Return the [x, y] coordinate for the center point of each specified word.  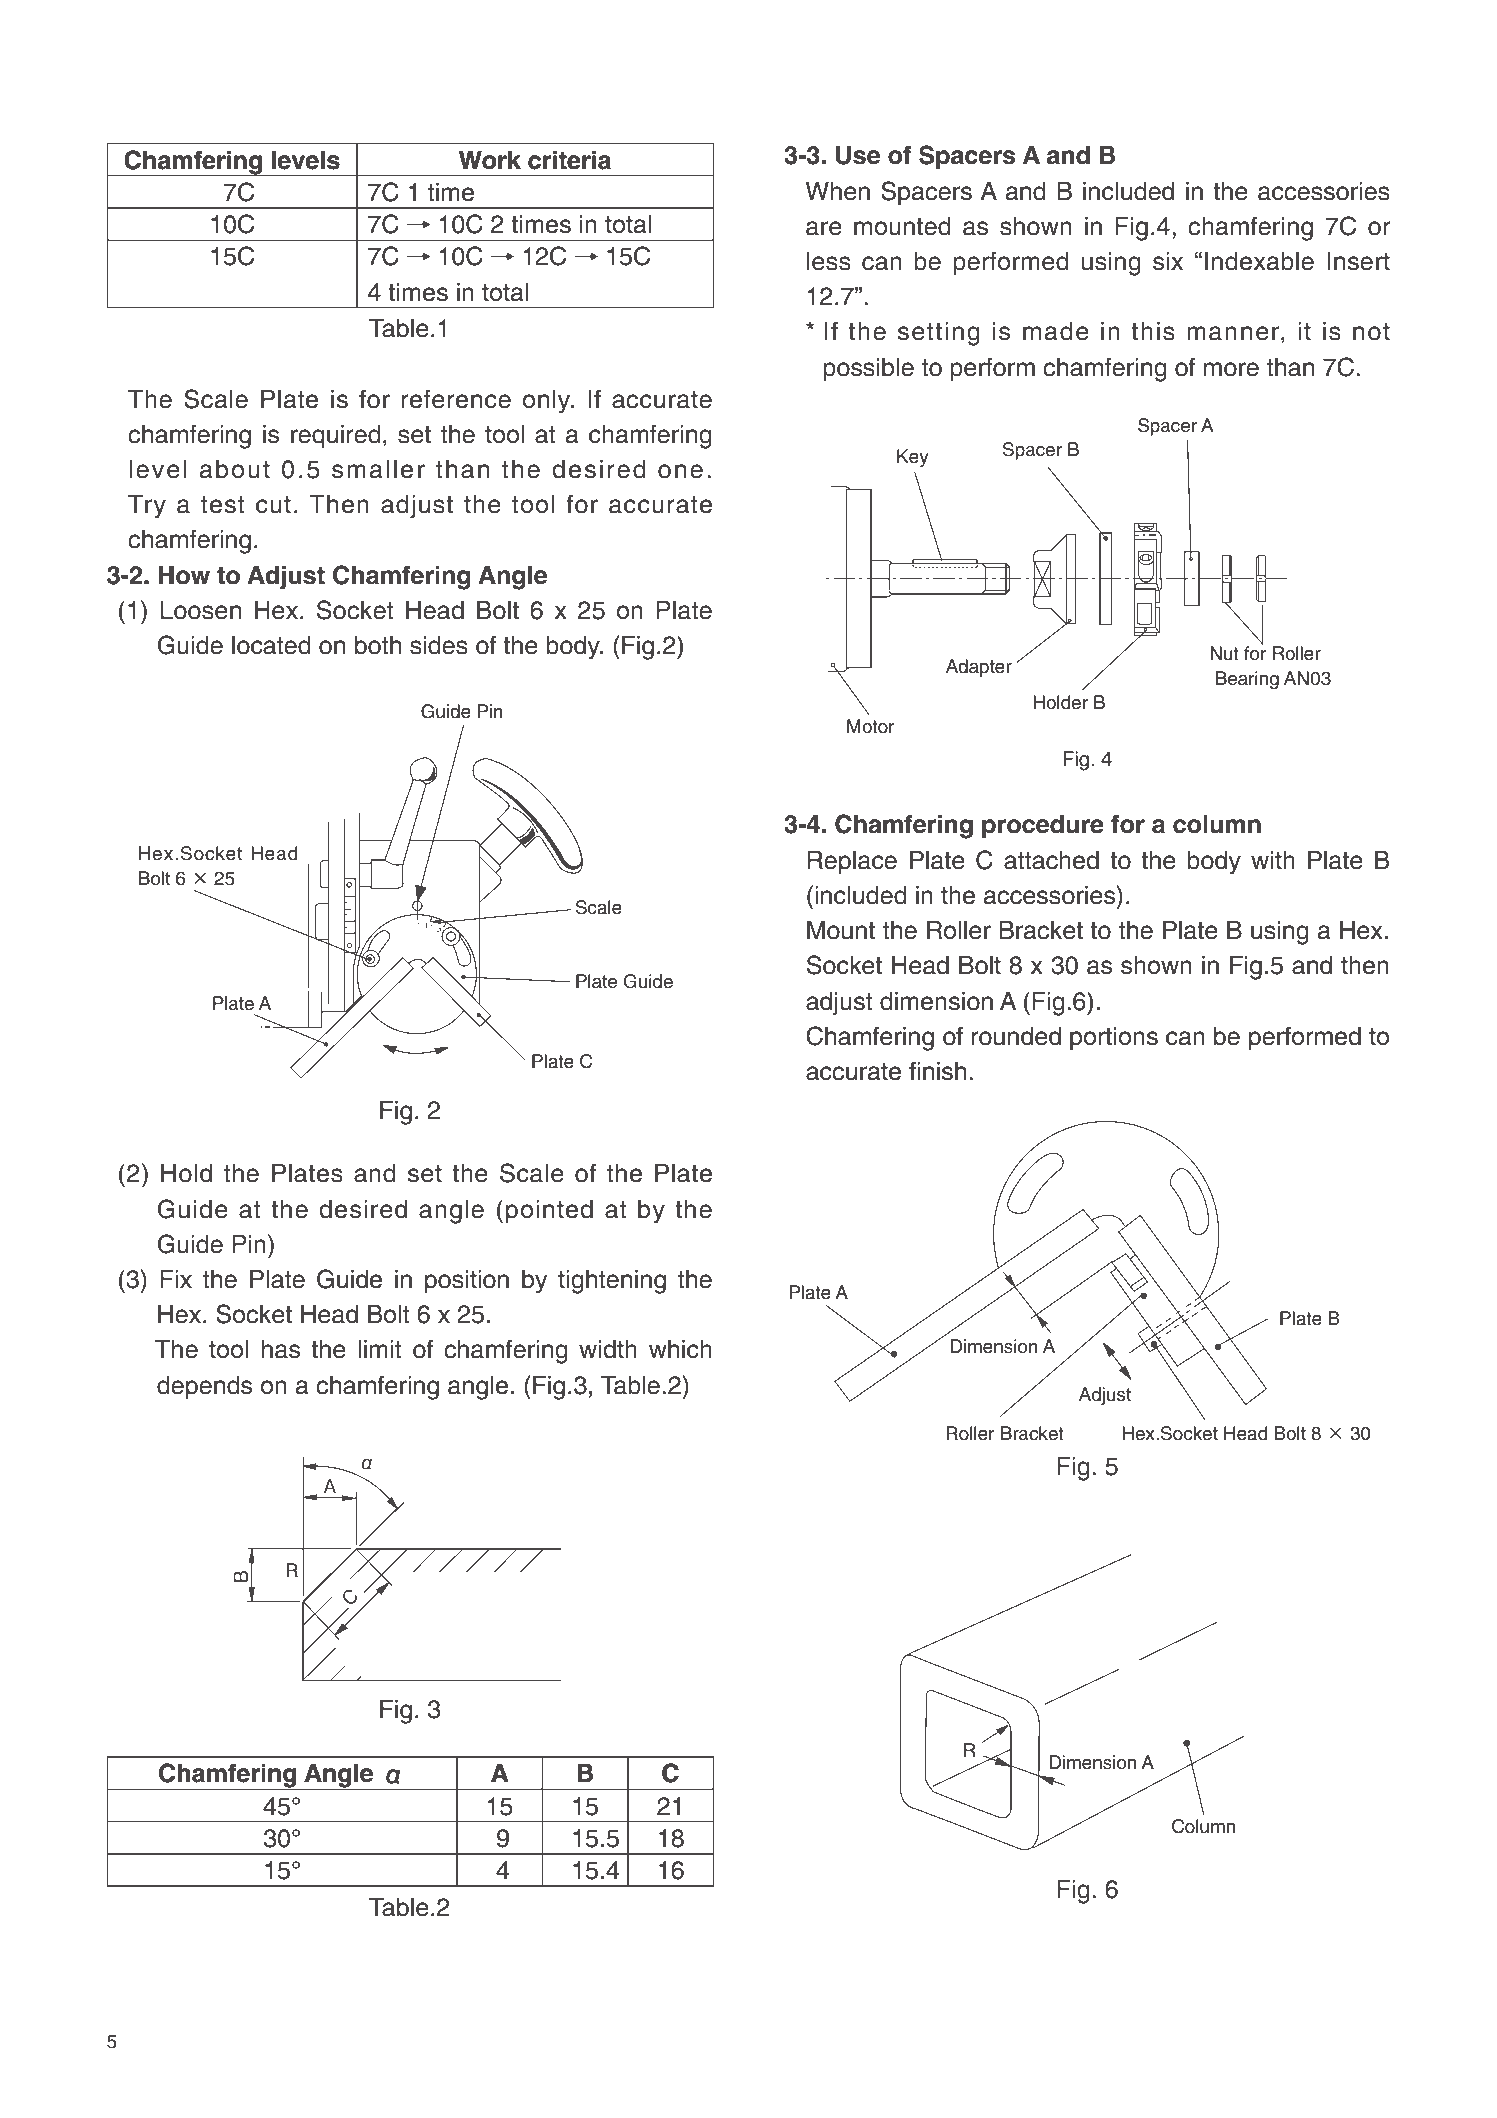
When [837, 191]
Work [490, 160]
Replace [852, 863]
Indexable [1259, 261]
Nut [1224, 653]
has [281, 1349]
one [680, 471]
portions [1114, 1039]
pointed [549, 1212]
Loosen [201, 610]
